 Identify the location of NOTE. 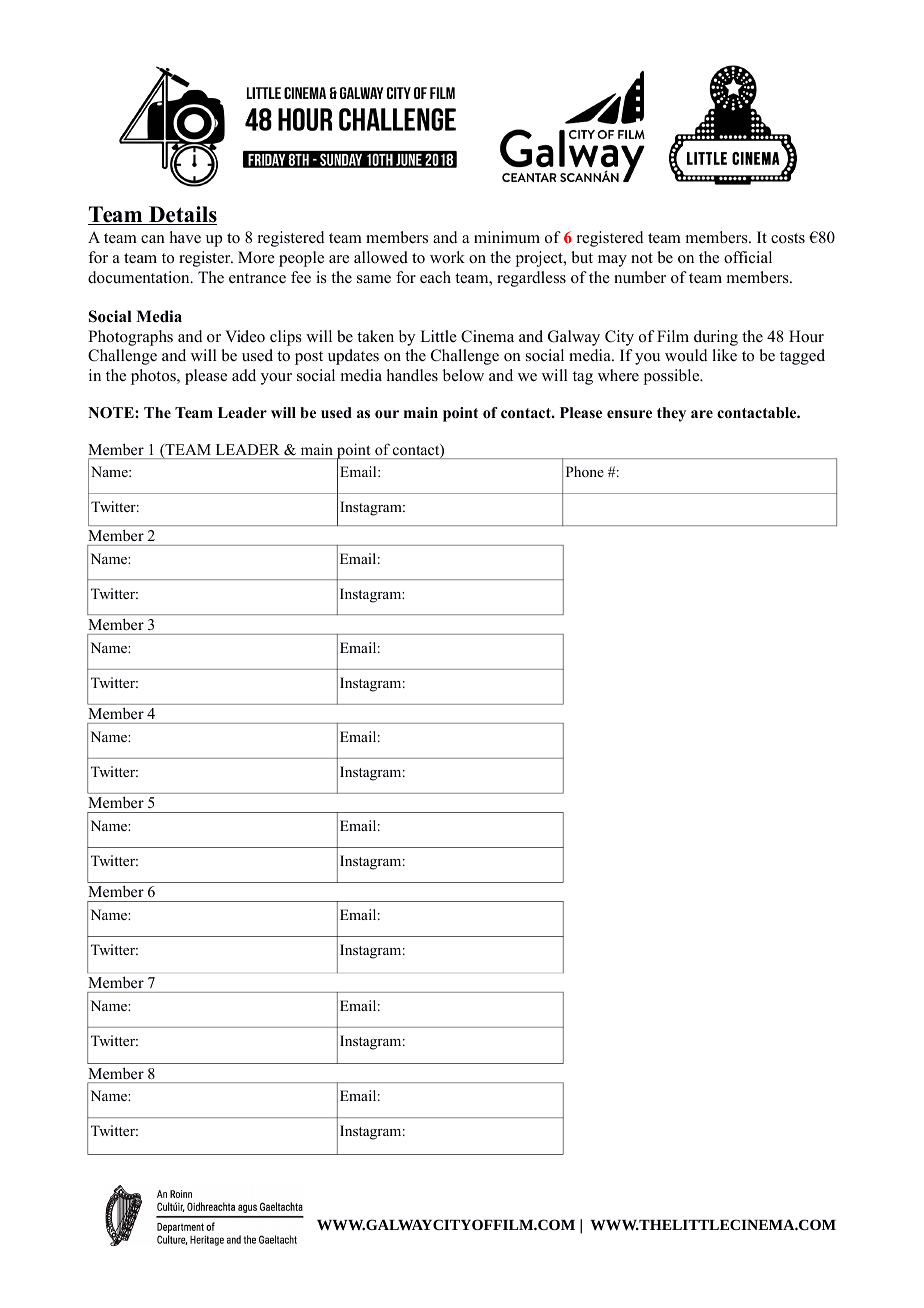
(112, 413).
